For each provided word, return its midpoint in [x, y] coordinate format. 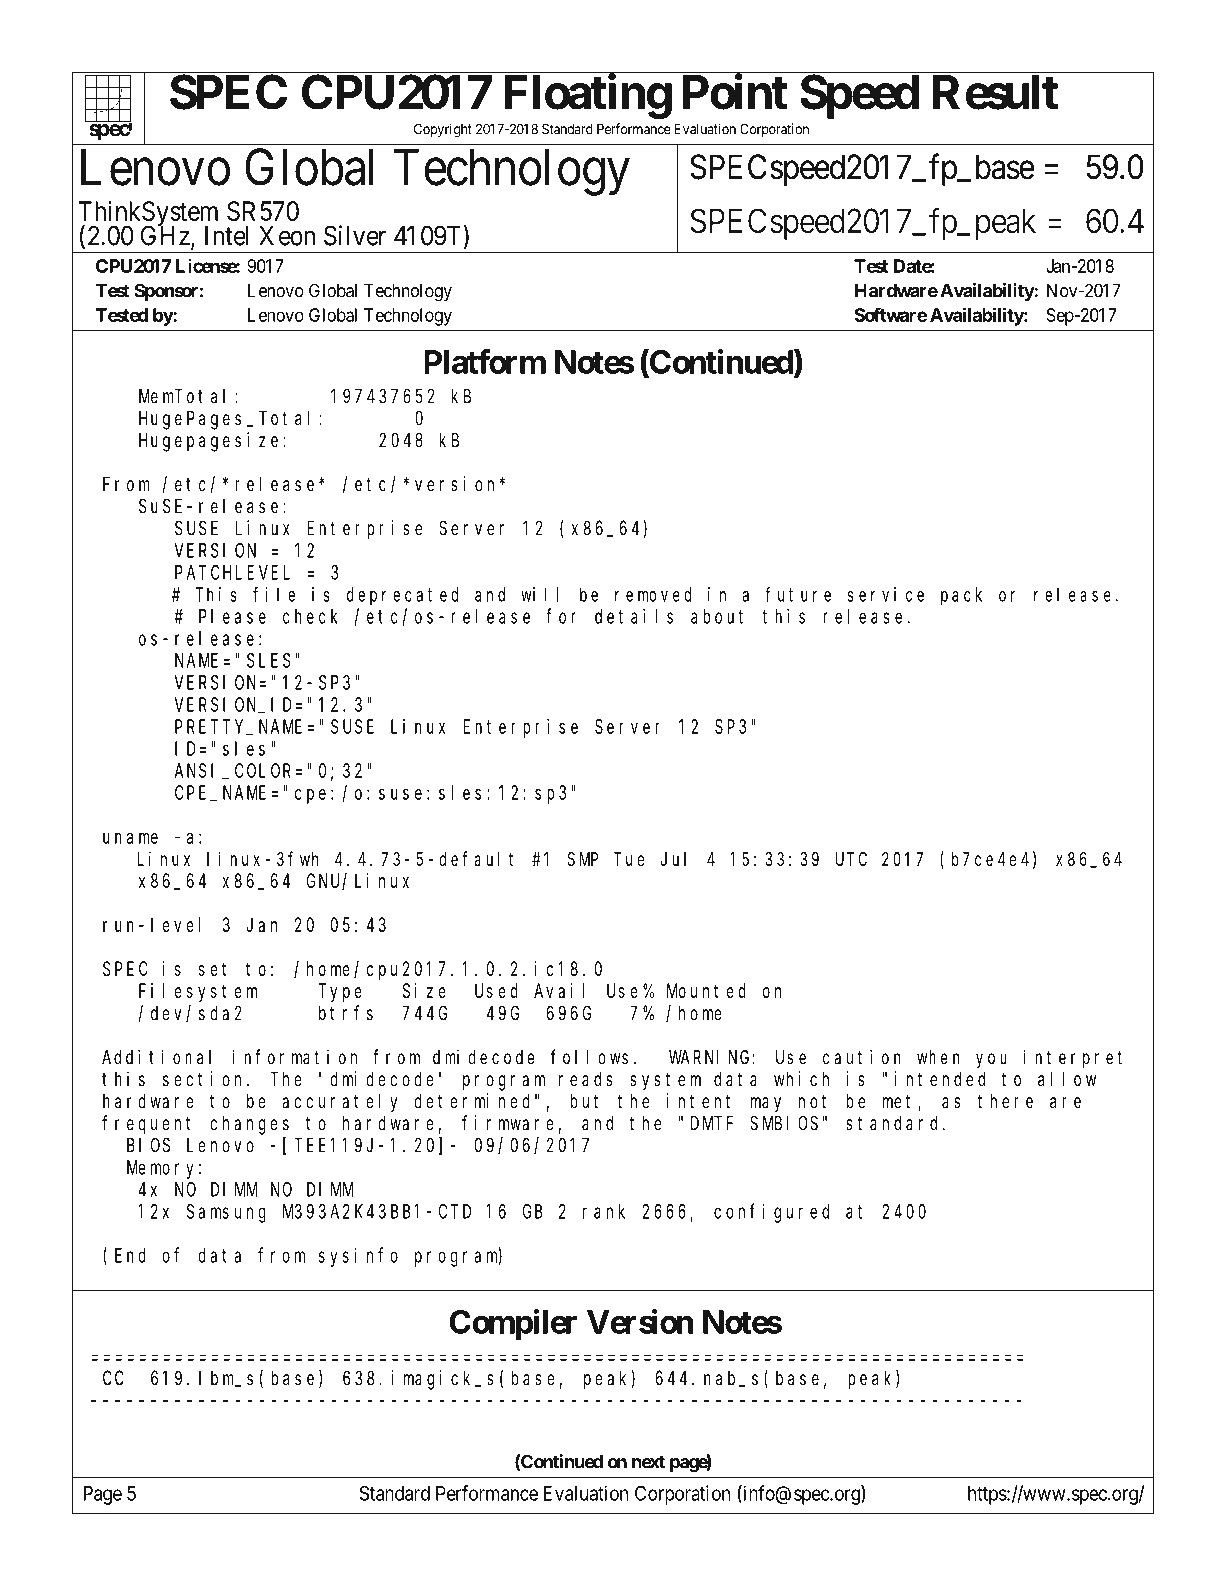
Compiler [513, 1324]
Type [340, 993]
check [310, 616]
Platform [485, 361]
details [634, 616]
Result [996, 92]
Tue [629, 859]
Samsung [226, 1213]
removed [653, 594]
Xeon [287, 236]
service [886, 594]
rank [604, 1211]
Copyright [443, 130]
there [1005, 1101]
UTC [851, 859]
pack [961, 596]
